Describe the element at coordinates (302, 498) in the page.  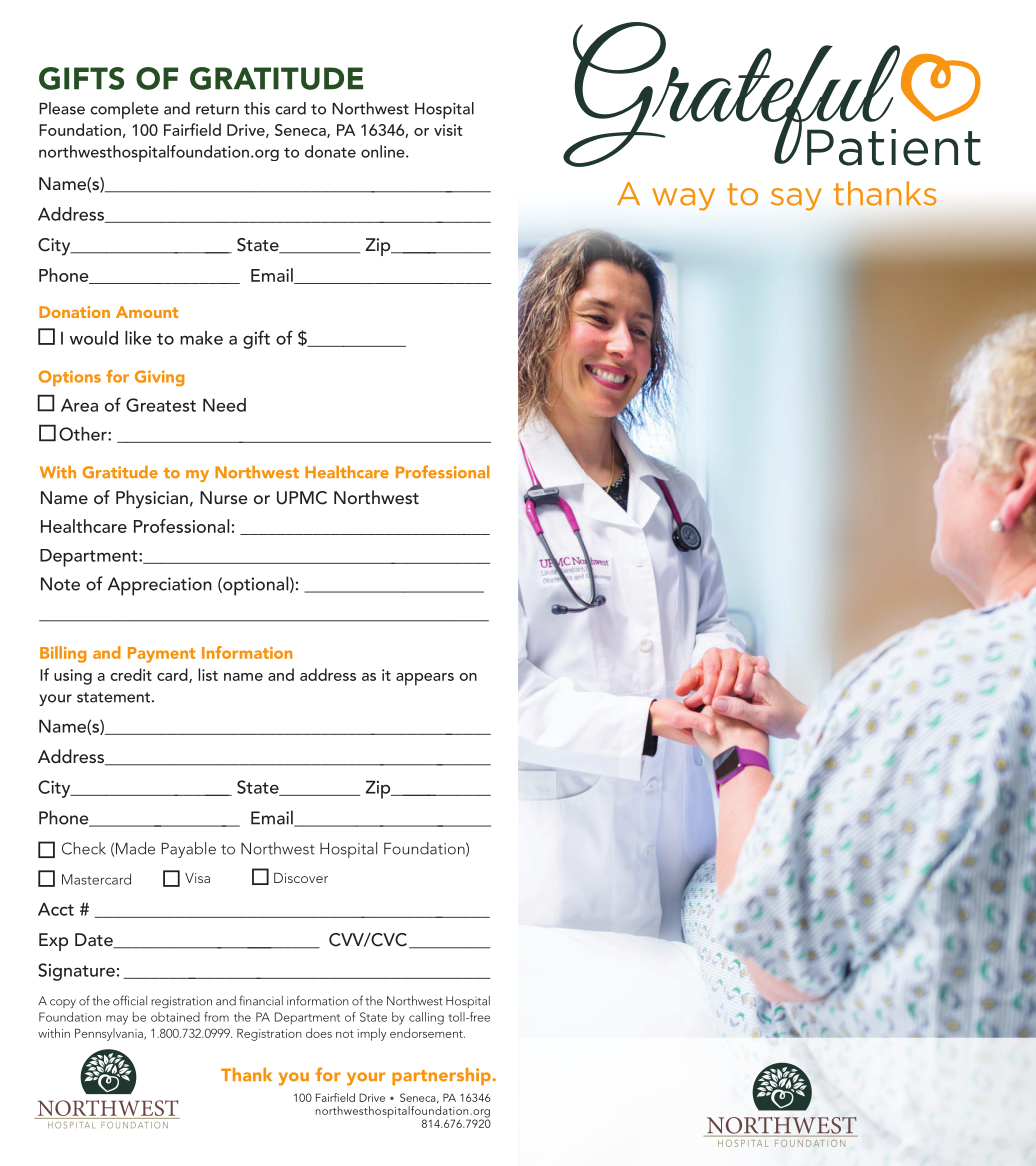
I see `UPMC` at that location.
